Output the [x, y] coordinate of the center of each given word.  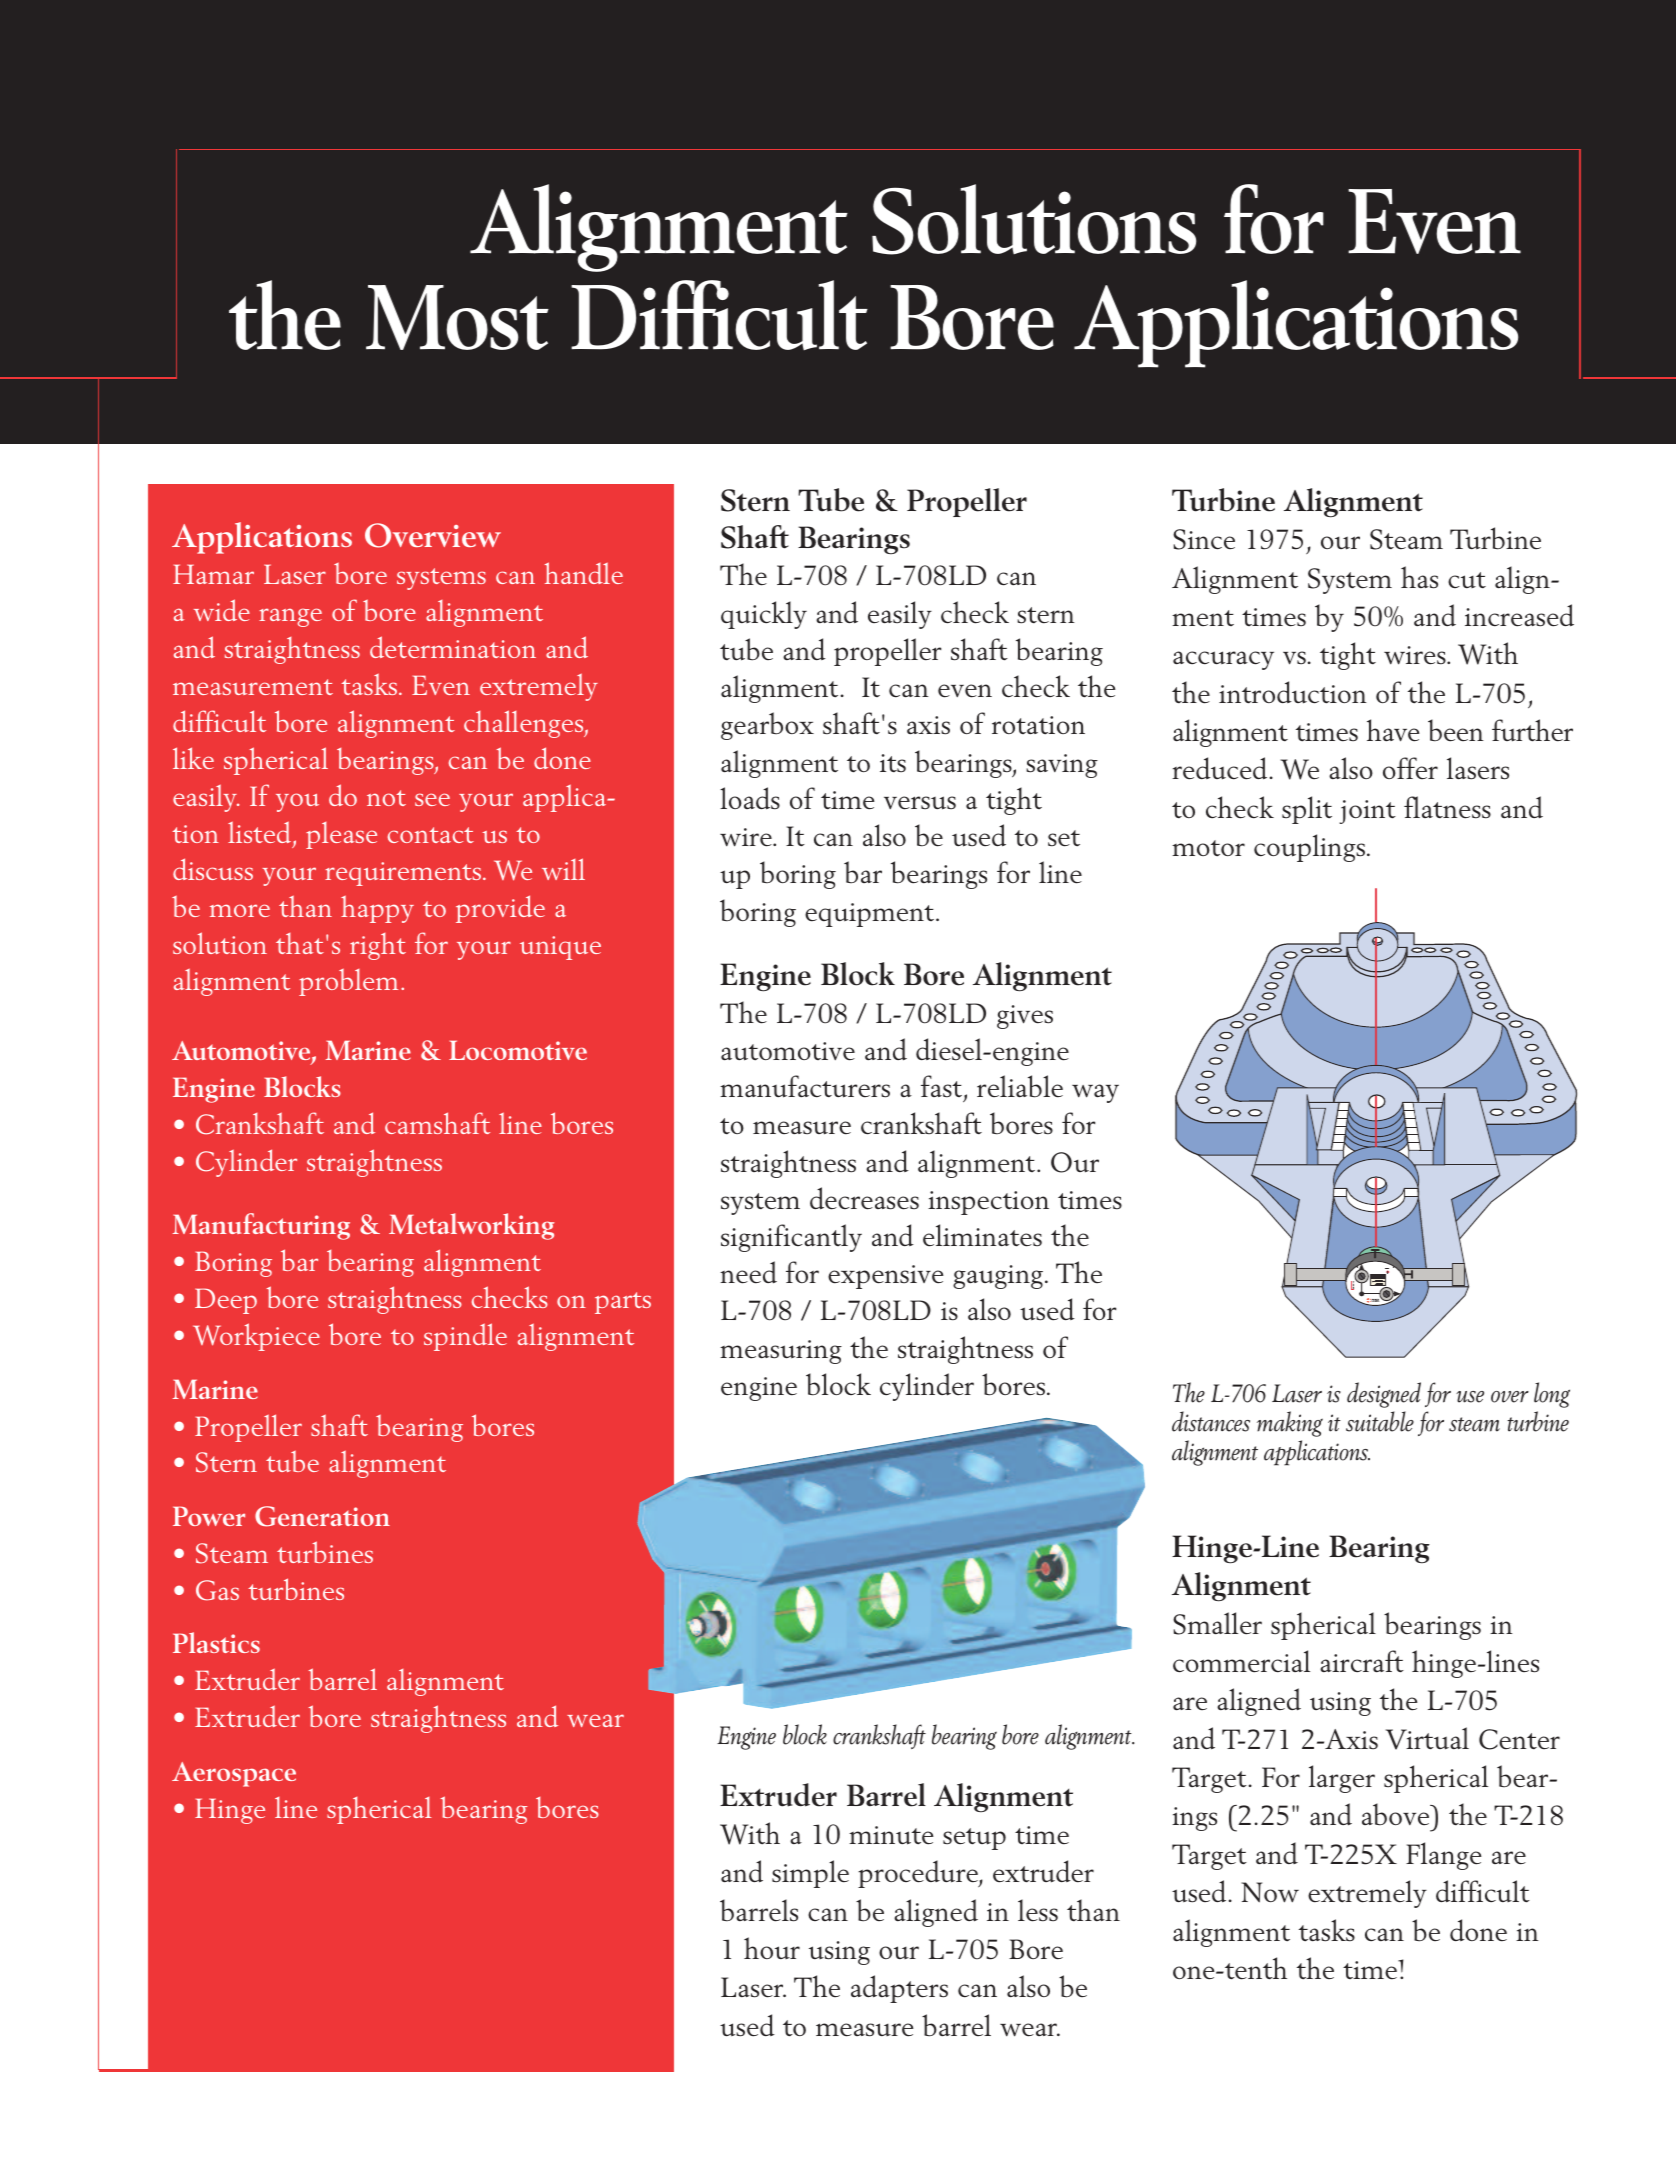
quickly [764, 615]
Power [209, 1516]
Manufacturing [261, 1226]
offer [1410, 768]
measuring [781, 1352]
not [386, 798]
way [1095, 1093]
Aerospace [234, 1774]
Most [457, 317]
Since [1204, 539]
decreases [864, 1198]
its [893, 763]
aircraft [1362, 1661]
